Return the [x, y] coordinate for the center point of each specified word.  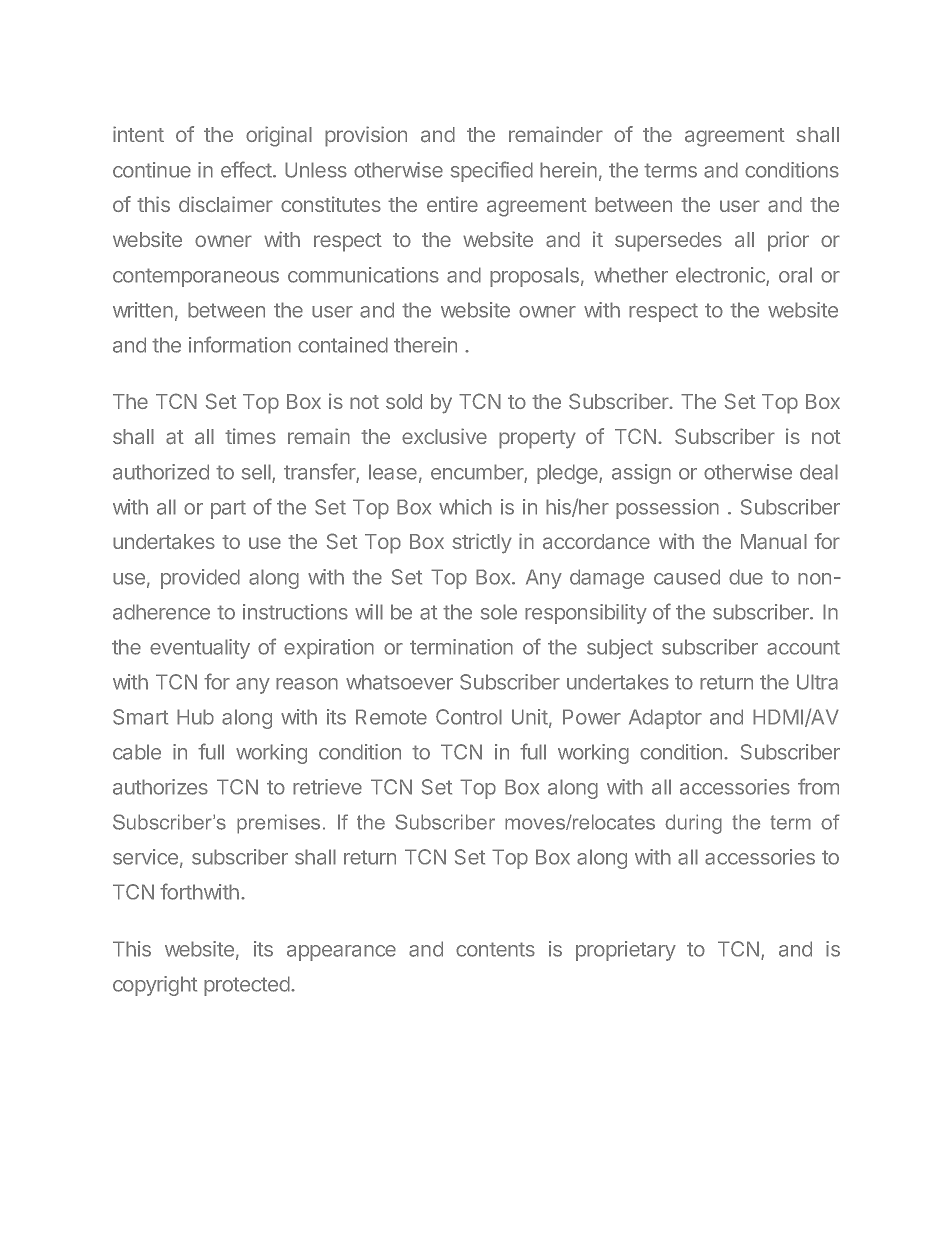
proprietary [626, 951]
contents [495, 949]
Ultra [817, 682]
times [250, 436]
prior [788, 241]
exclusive [444, 436]
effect [247, 169]
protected [248, 986]
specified [492, 171]
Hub [195, 717]
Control [469, 717]
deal [819, 472]
